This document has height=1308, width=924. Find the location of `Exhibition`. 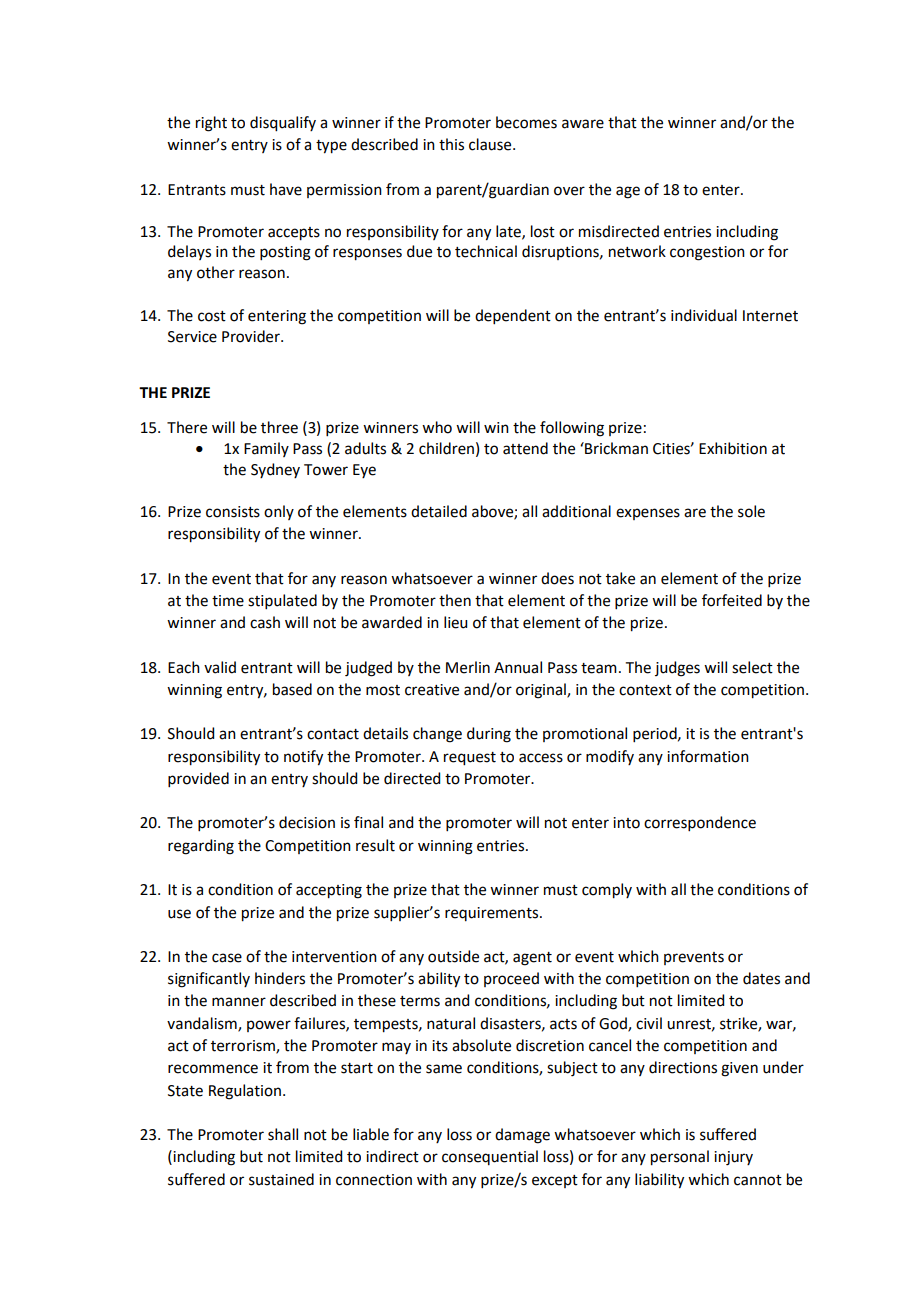

Exhibition is located at coordinates (733, 448).
